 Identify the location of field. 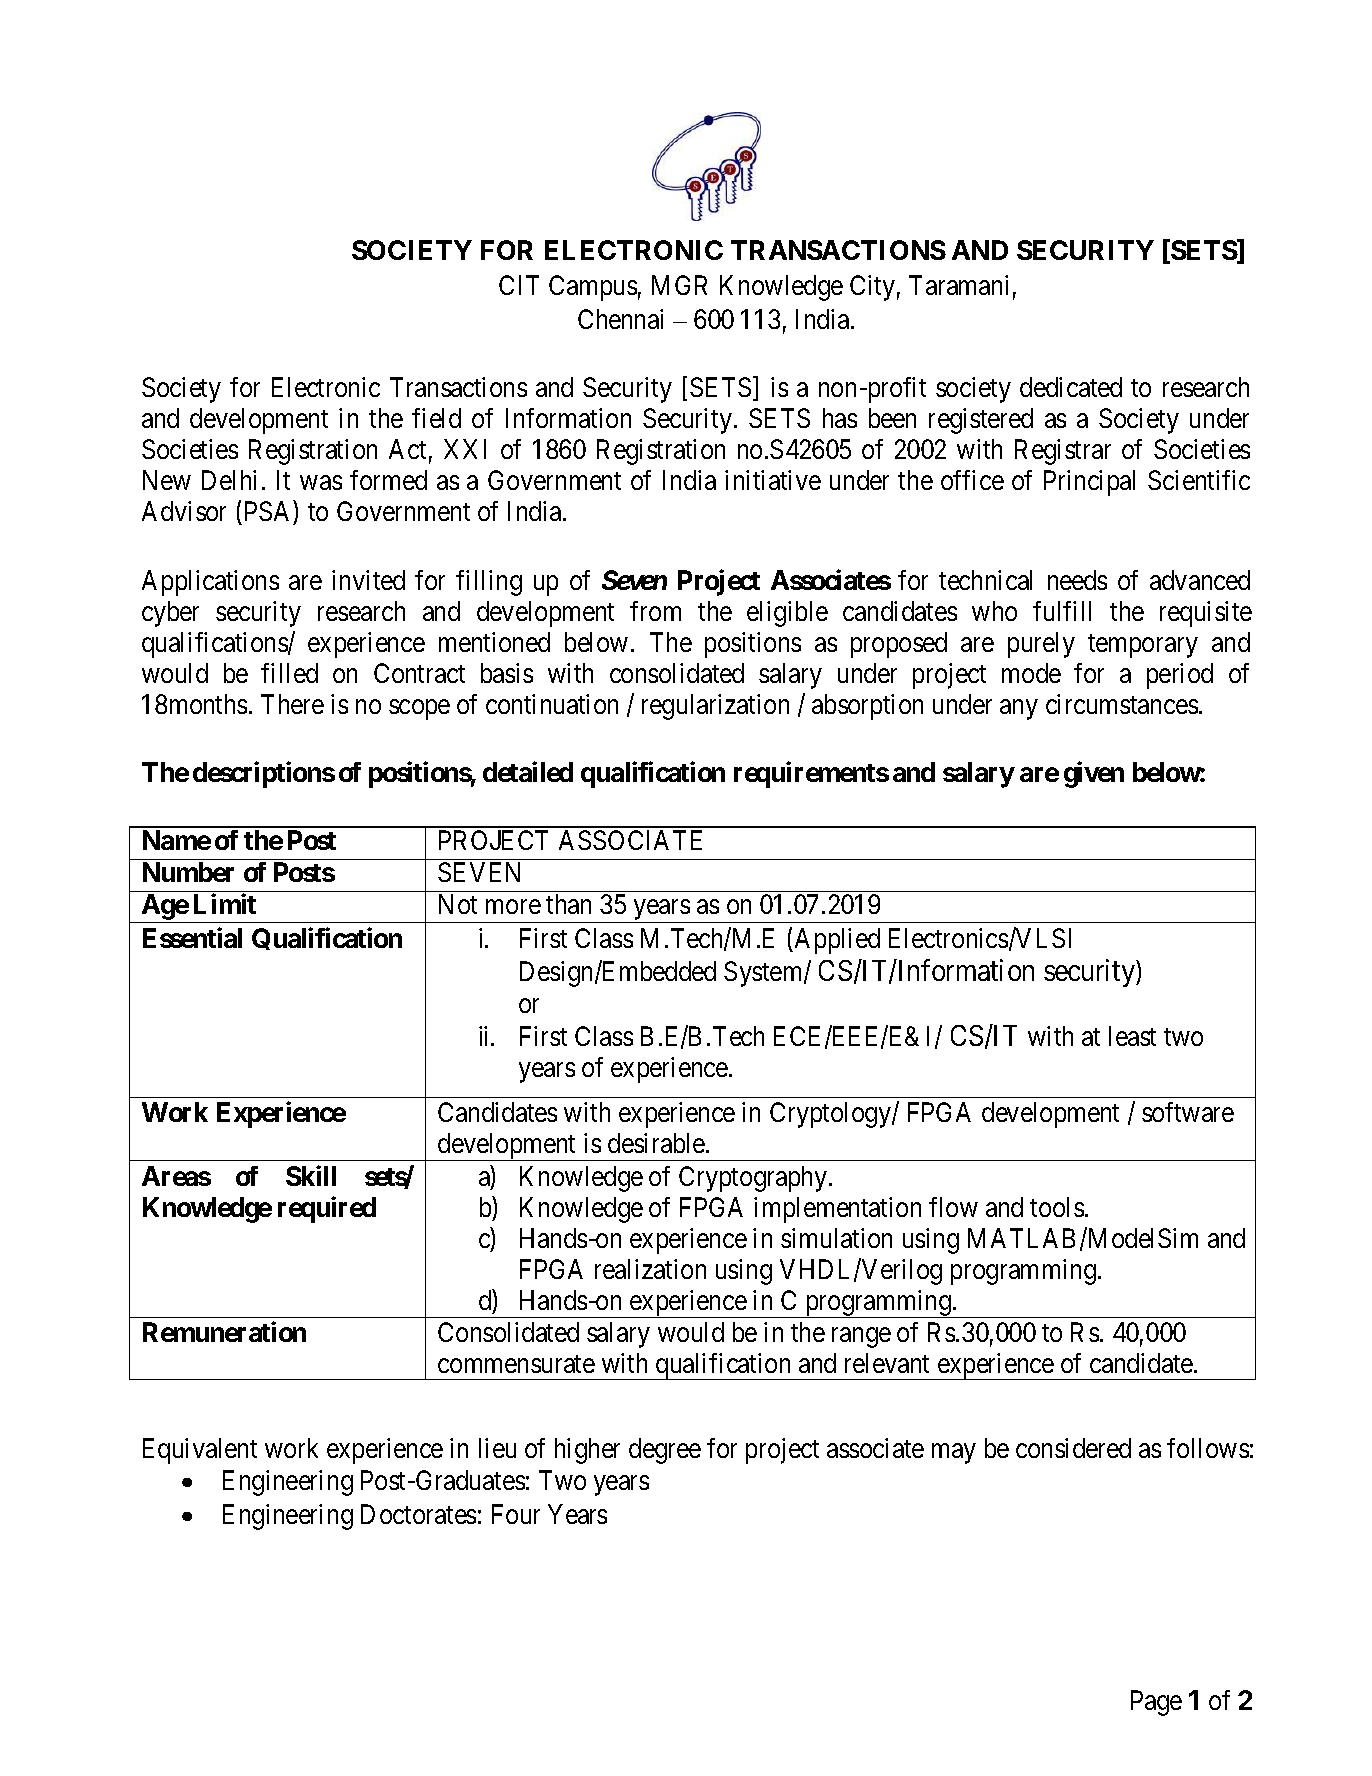
(436, 418).
